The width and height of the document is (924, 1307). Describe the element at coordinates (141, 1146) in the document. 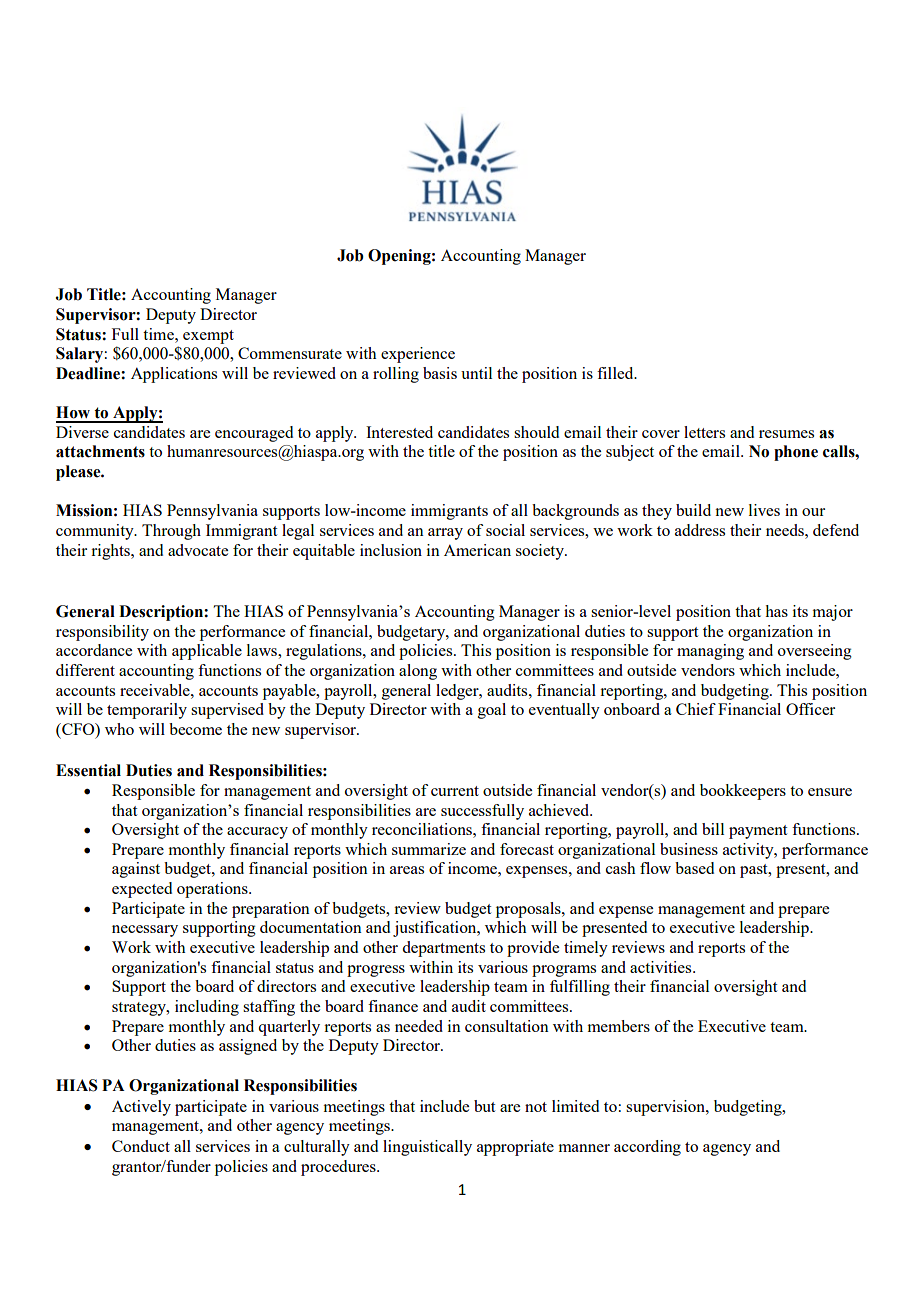

I see `Conduct` at that location.
